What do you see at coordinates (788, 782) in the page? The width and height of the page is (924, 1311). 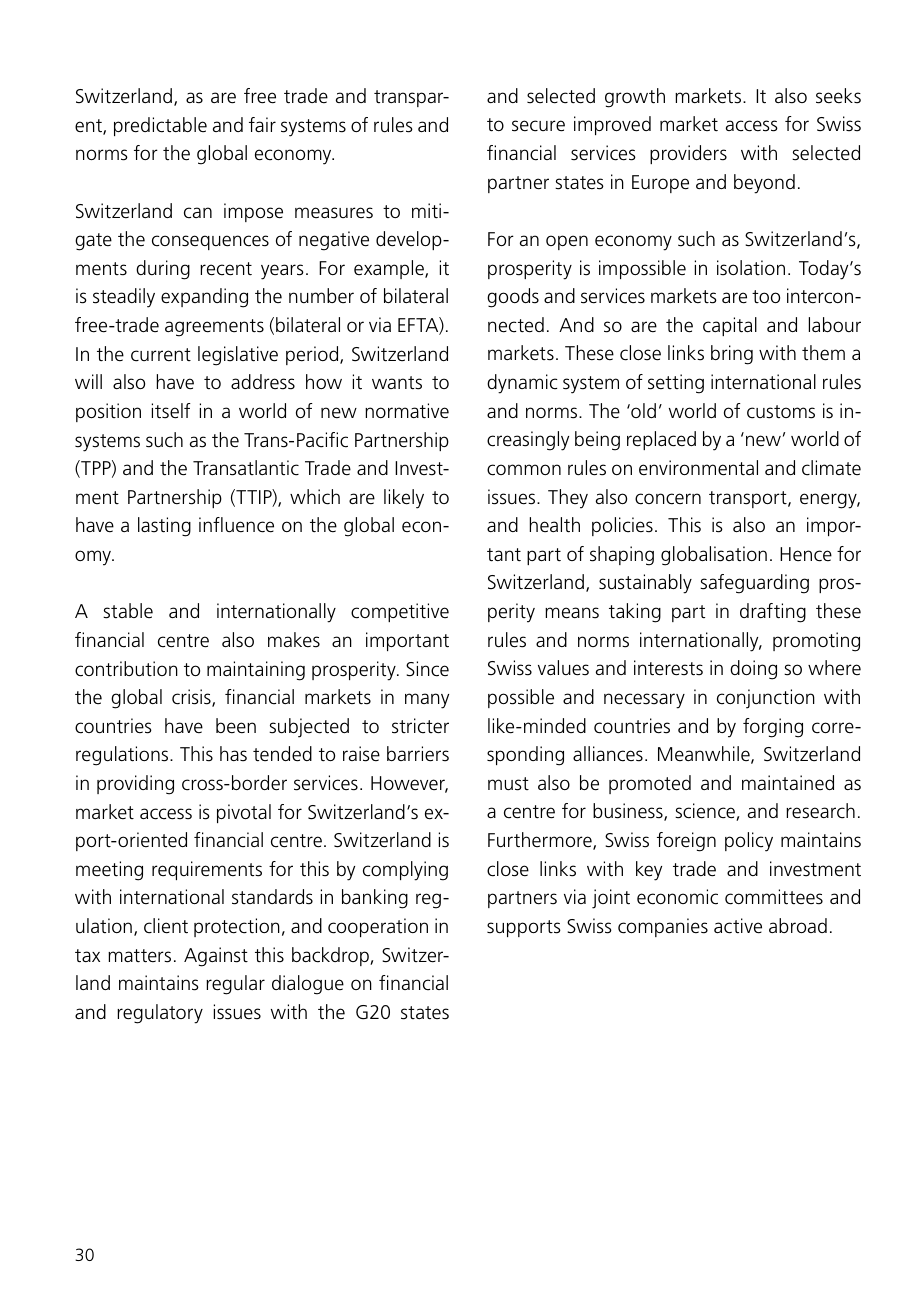 I see `maintained` at bounding box center [788, 782].
